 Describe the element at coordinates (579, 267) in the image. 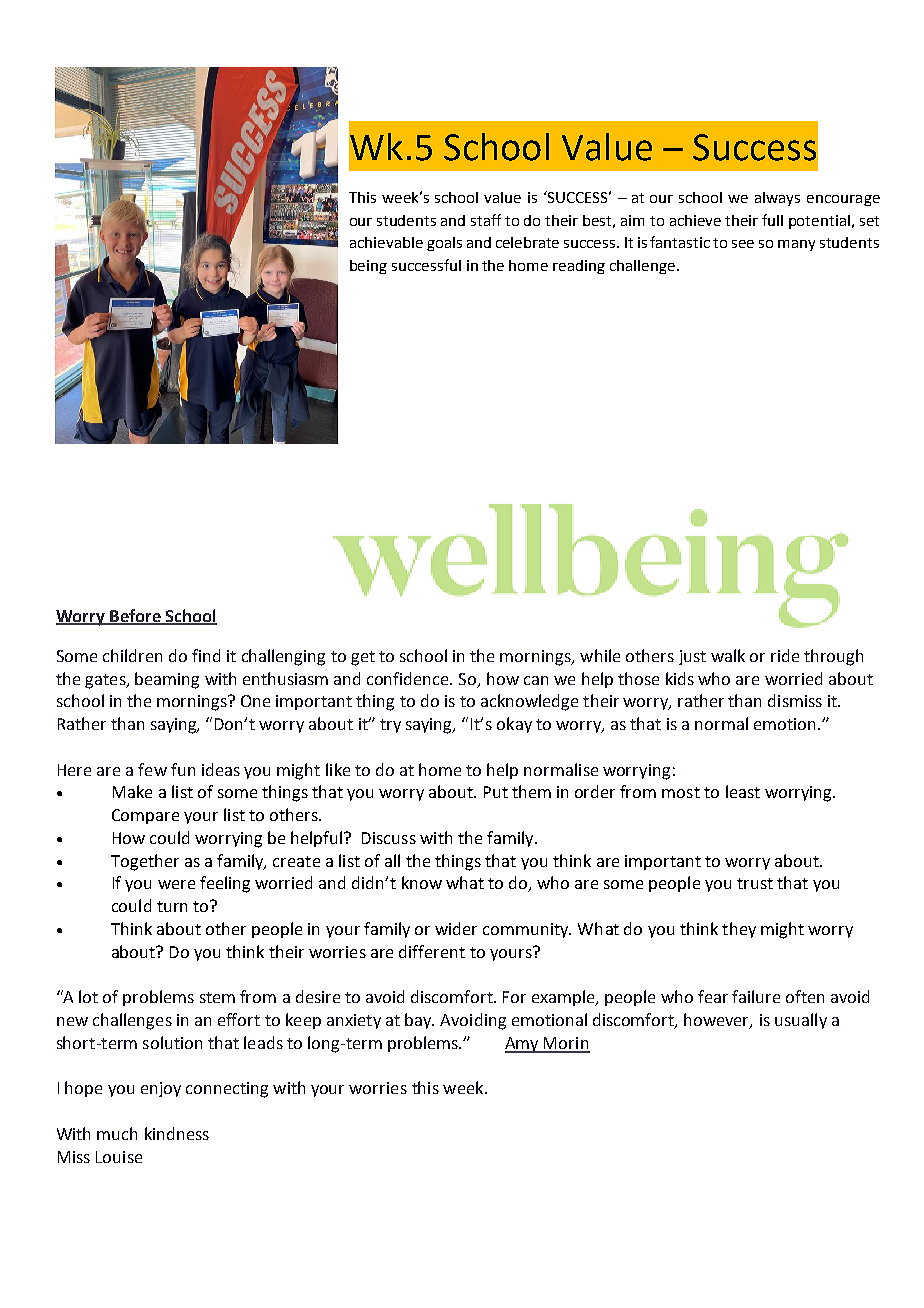

I see `reading` at that location.
